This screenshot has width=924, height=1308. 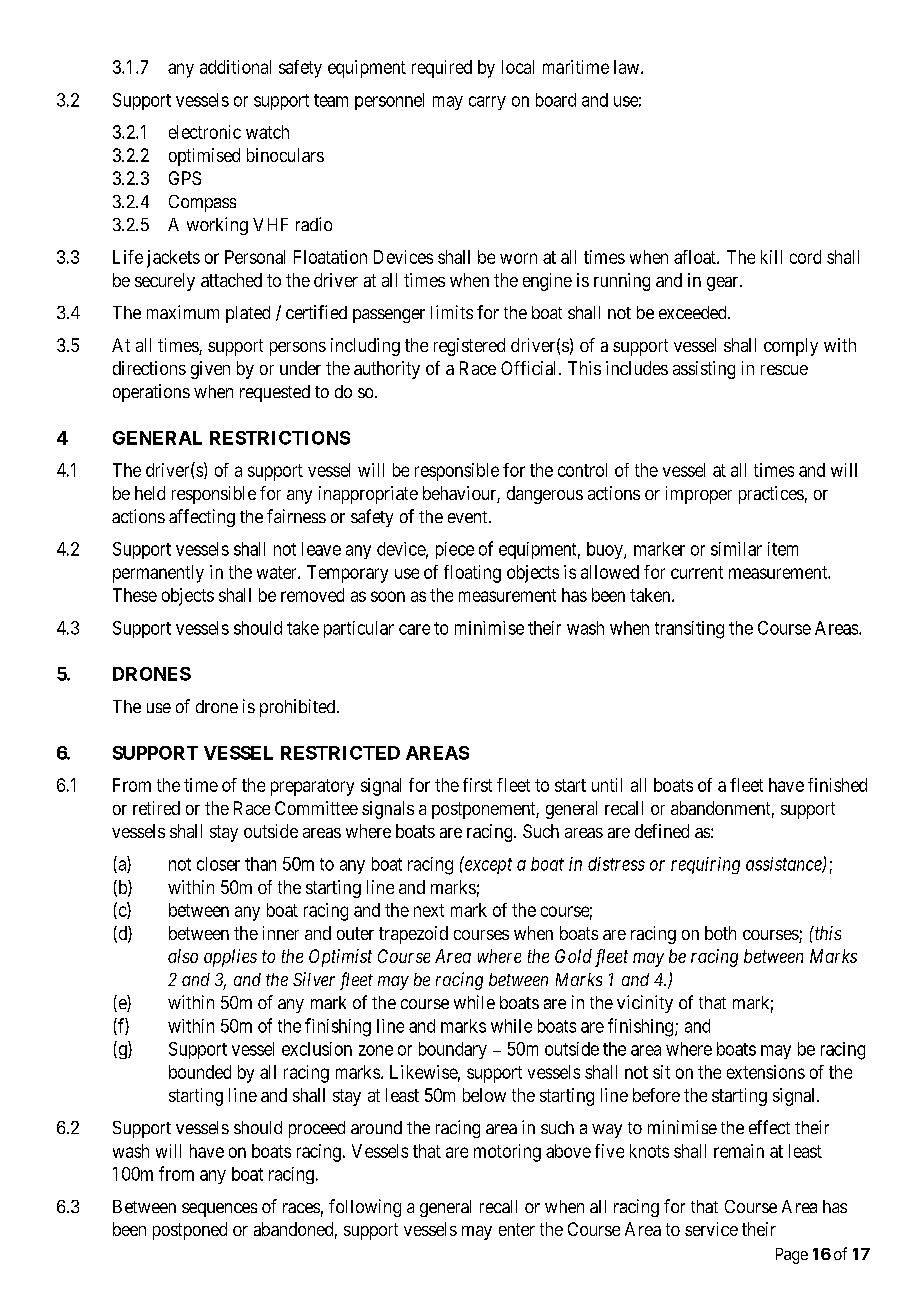 I want to click on enter, so click(x=517, y=1229).
